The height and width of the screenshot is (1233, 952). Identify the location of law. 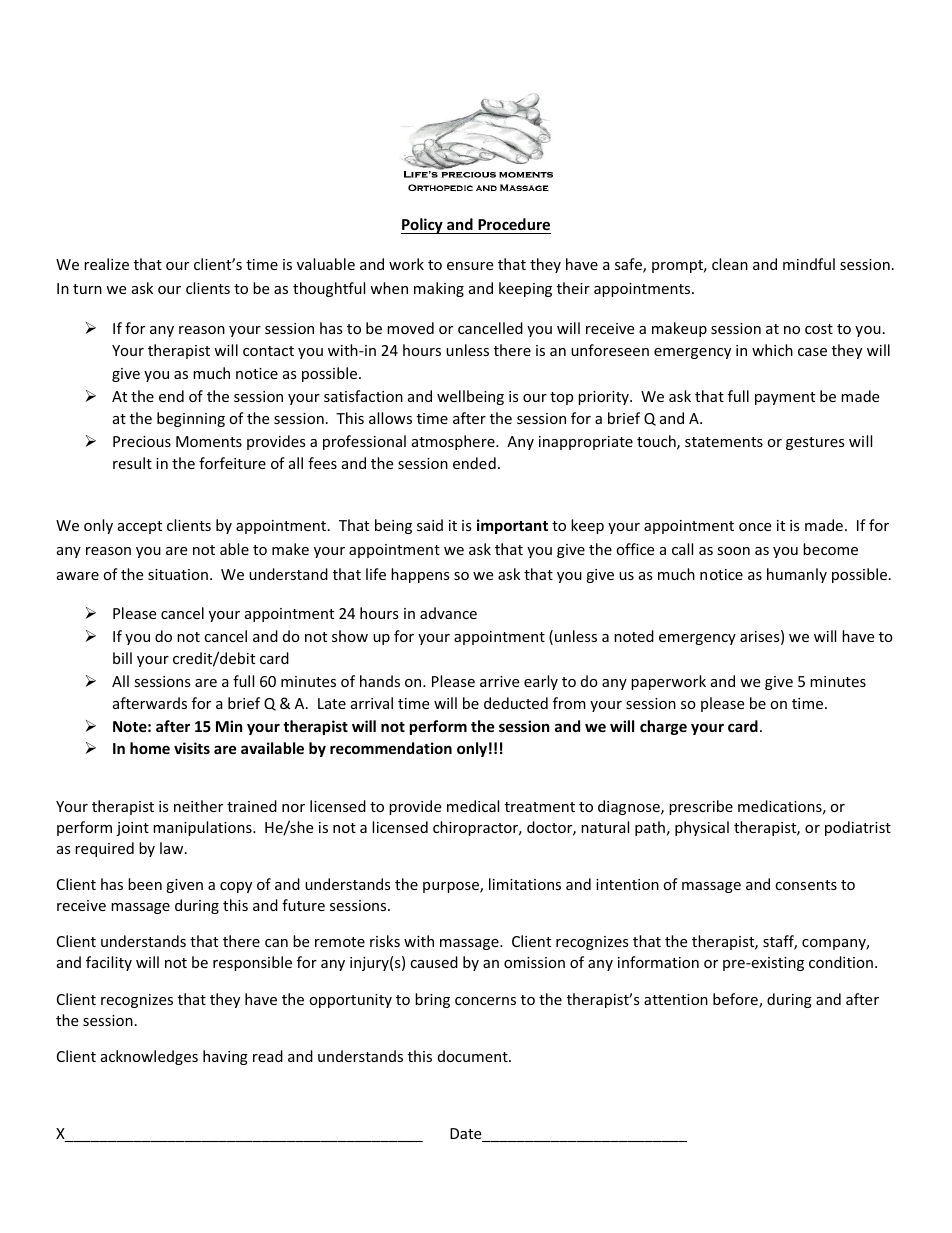
(173, 848).
